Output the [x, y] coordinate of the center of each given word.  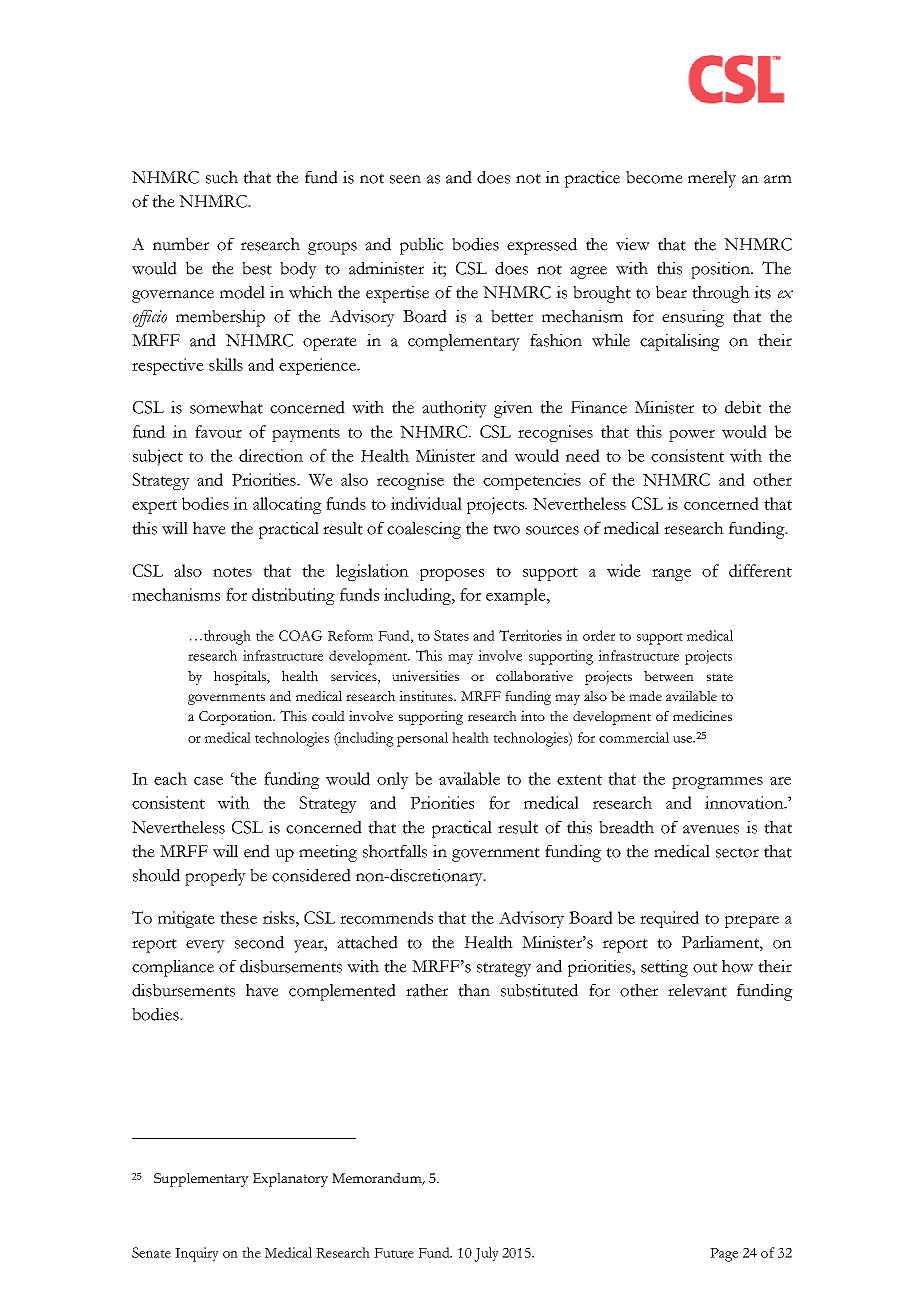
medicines [702, 716]
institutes [427, 696]
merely [712, 179]
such [222, 177]
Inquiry [197, 1254]
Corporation [237, 718]
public [422, 246]
